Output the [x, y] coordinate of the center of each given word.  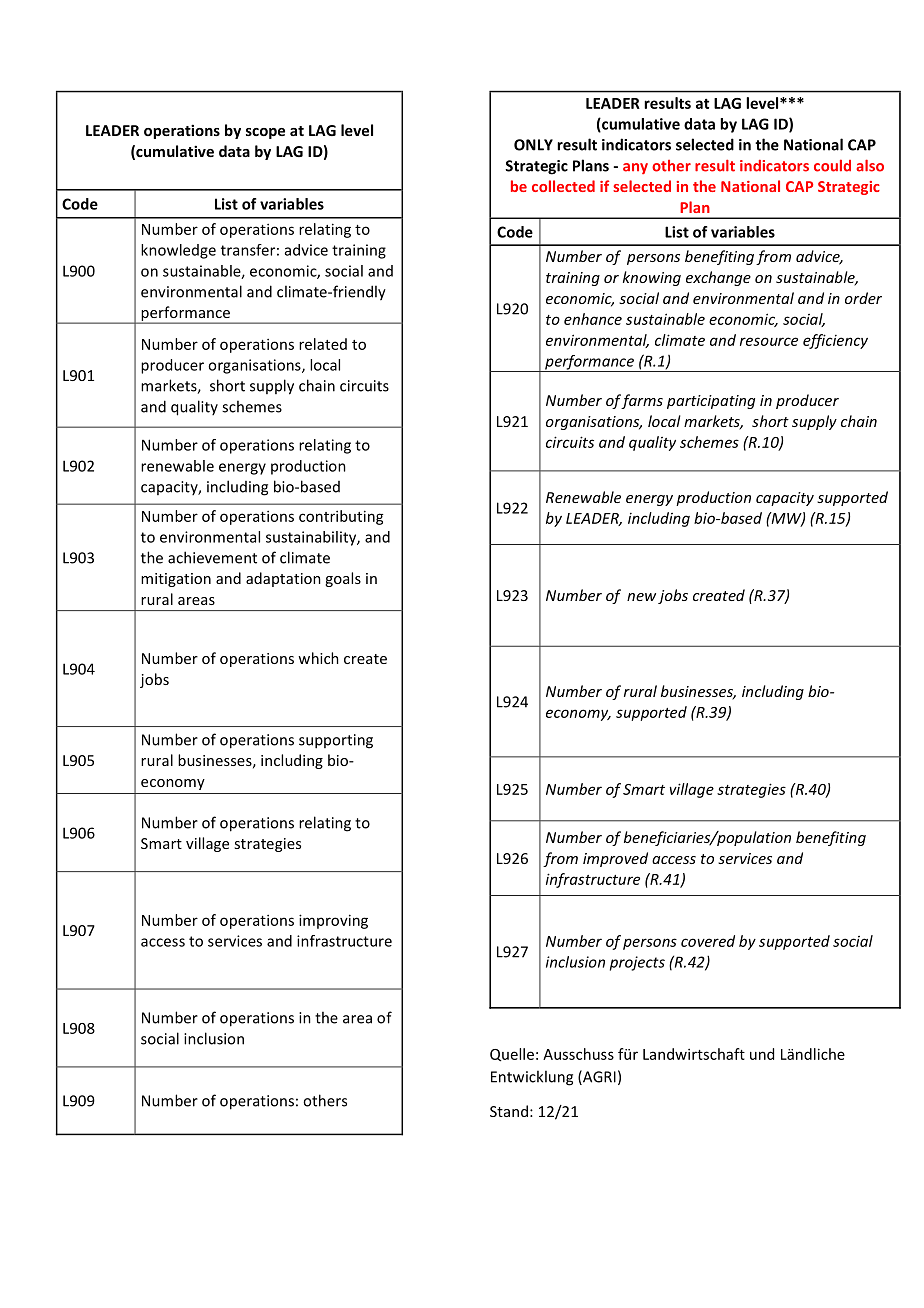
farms [642, 401]
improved [615, 859]
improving [333, 921]
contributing [341, 517]
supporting [336, 741]
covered [708, 941]
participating [711, 402]
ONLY [533, 145]
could [832, 166]
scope [265, 133]
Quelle [512, 1055]
